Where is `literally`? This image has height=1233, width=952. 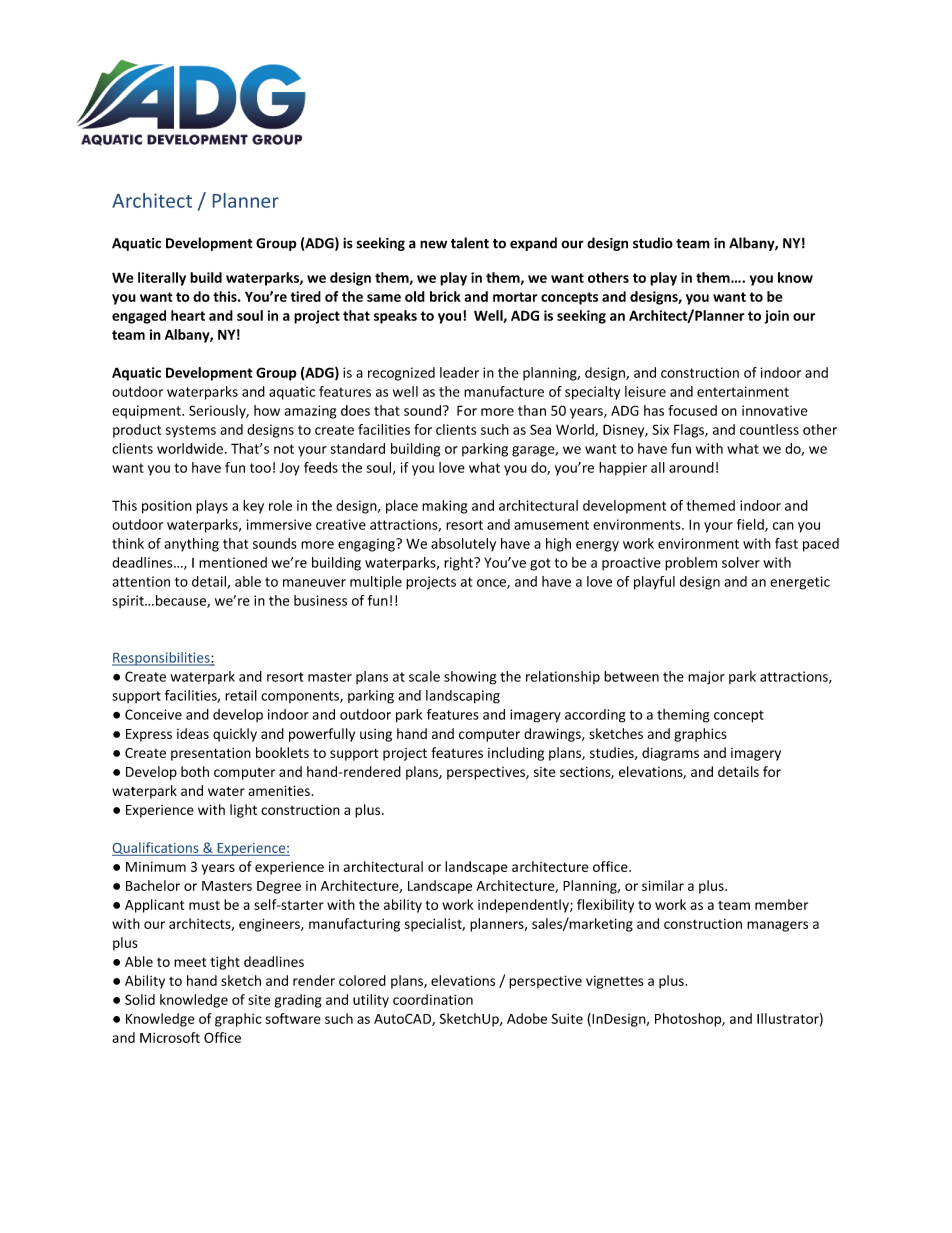 literally is located at coordinates (162, 279).
